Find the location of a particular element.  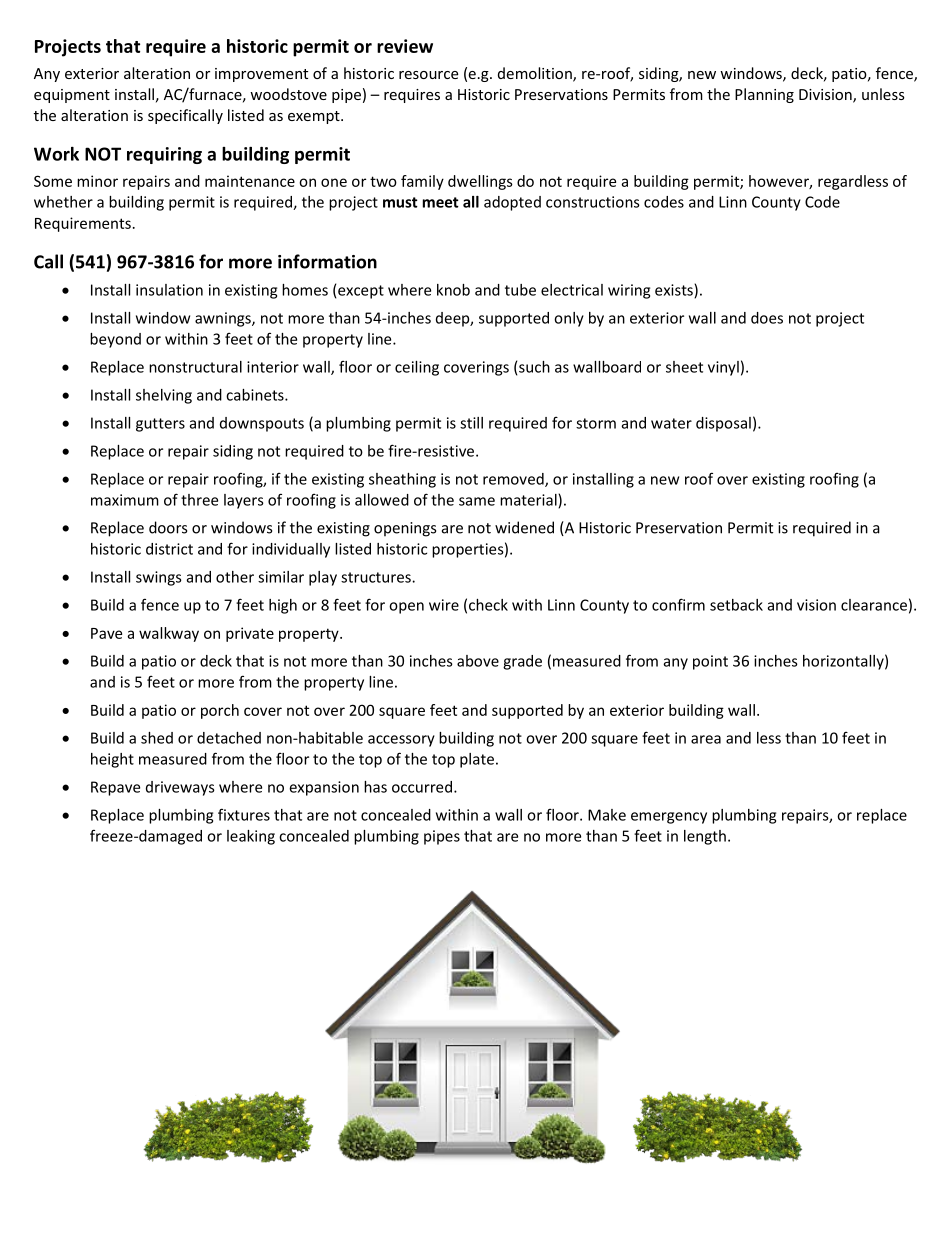

does is located at coordinates (767, 318).
